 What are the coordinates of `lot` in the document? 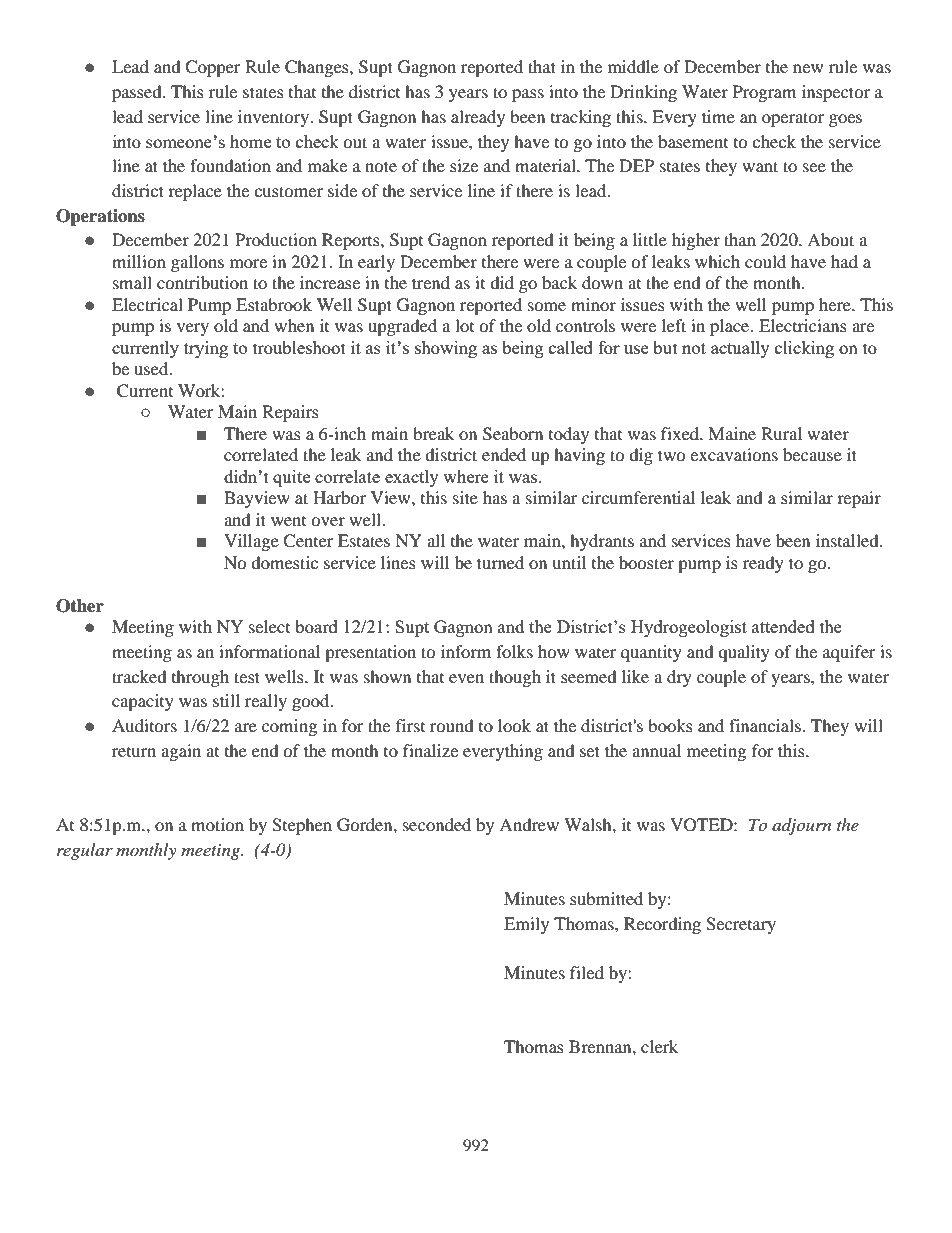 It's located at (464, 325).
